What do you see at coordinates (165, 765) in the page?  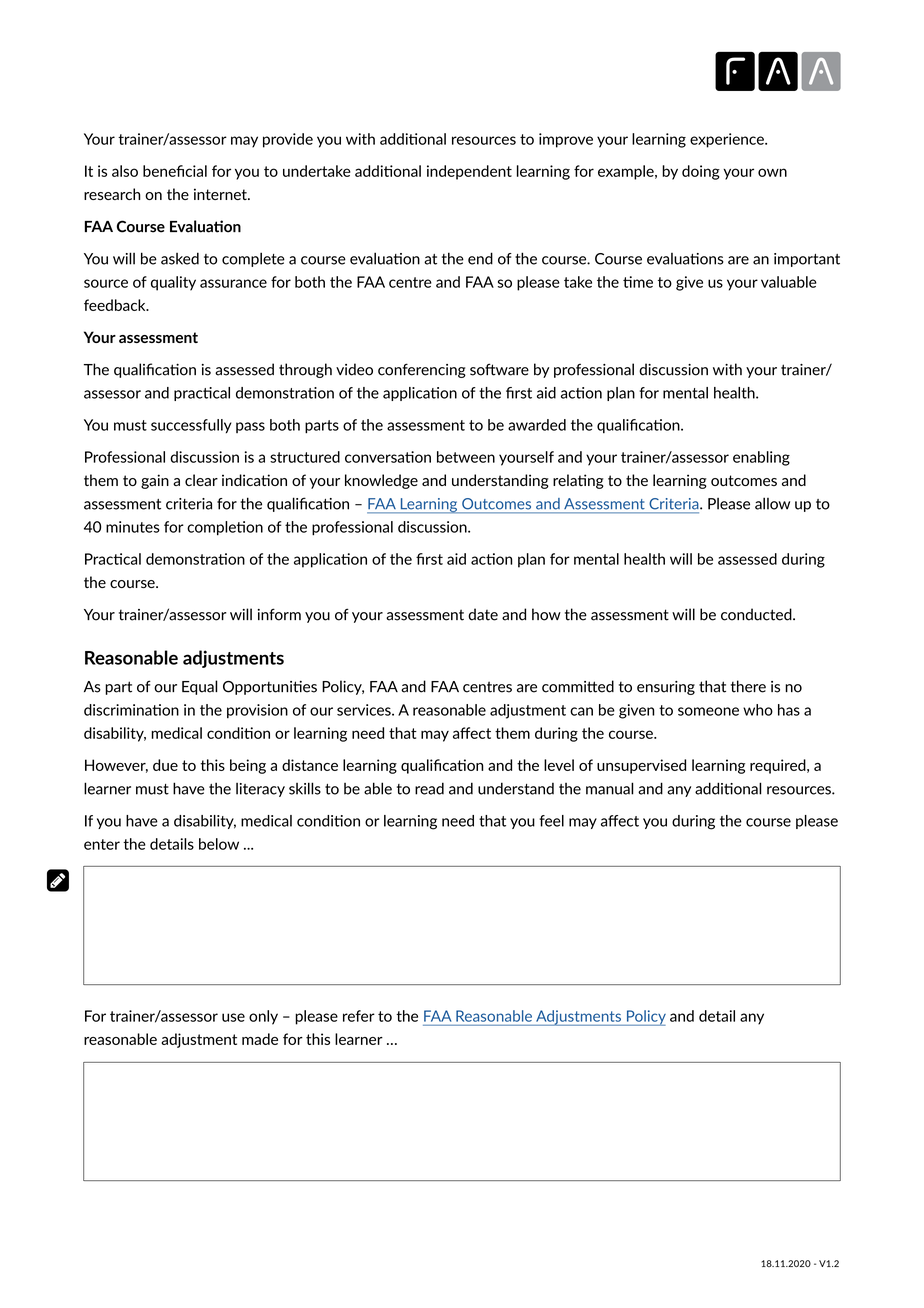 I see `due` at bounding box center [165, 765].
